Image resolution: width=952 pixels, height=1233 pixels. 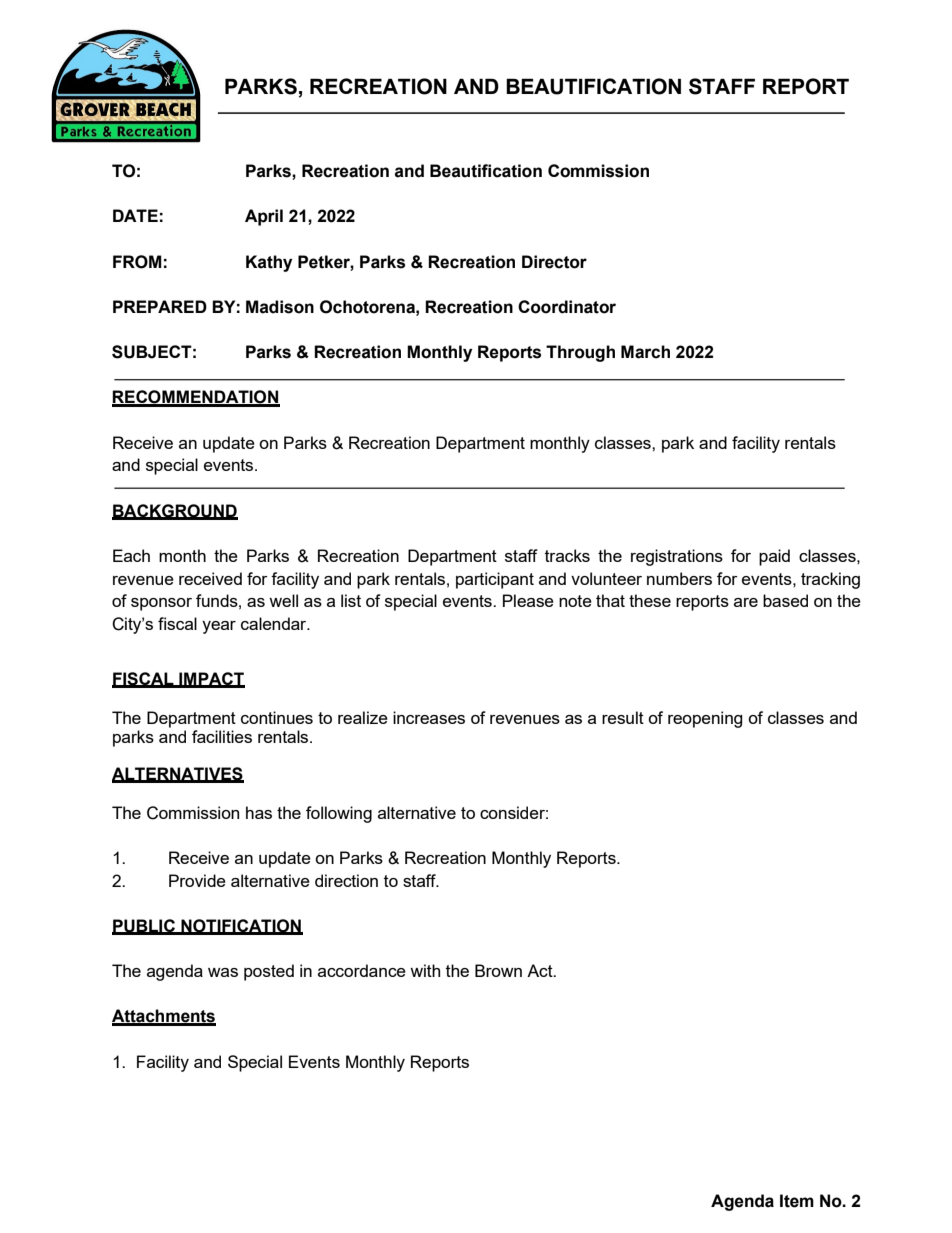 I want to click on Brown, so click(x=498, y=970).
